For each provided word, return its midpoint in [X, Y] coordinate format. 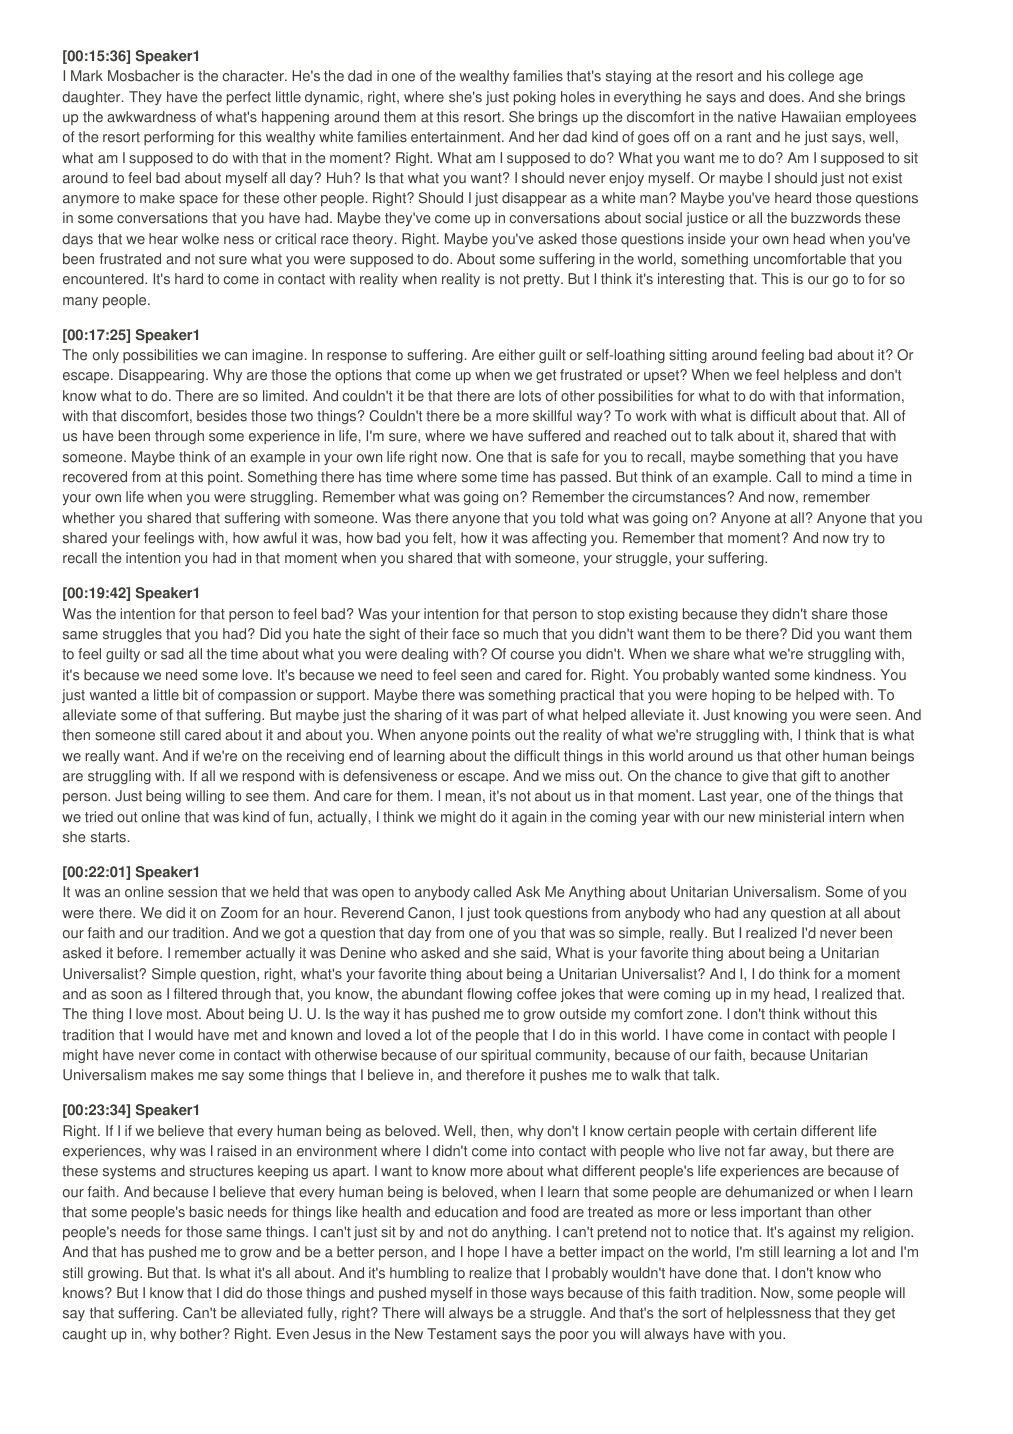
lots [530, 396]
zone [702, 1015]
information [864, 396]
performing [179, 138]
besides [222, 416]
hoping [733, 696]
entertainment [457, 137]
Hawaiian [811, 117]
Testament [462, 1334]
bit [190, 695]
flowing [489, 995]
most [183, 1014]
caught [84, 1335]
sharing [418, 716]
